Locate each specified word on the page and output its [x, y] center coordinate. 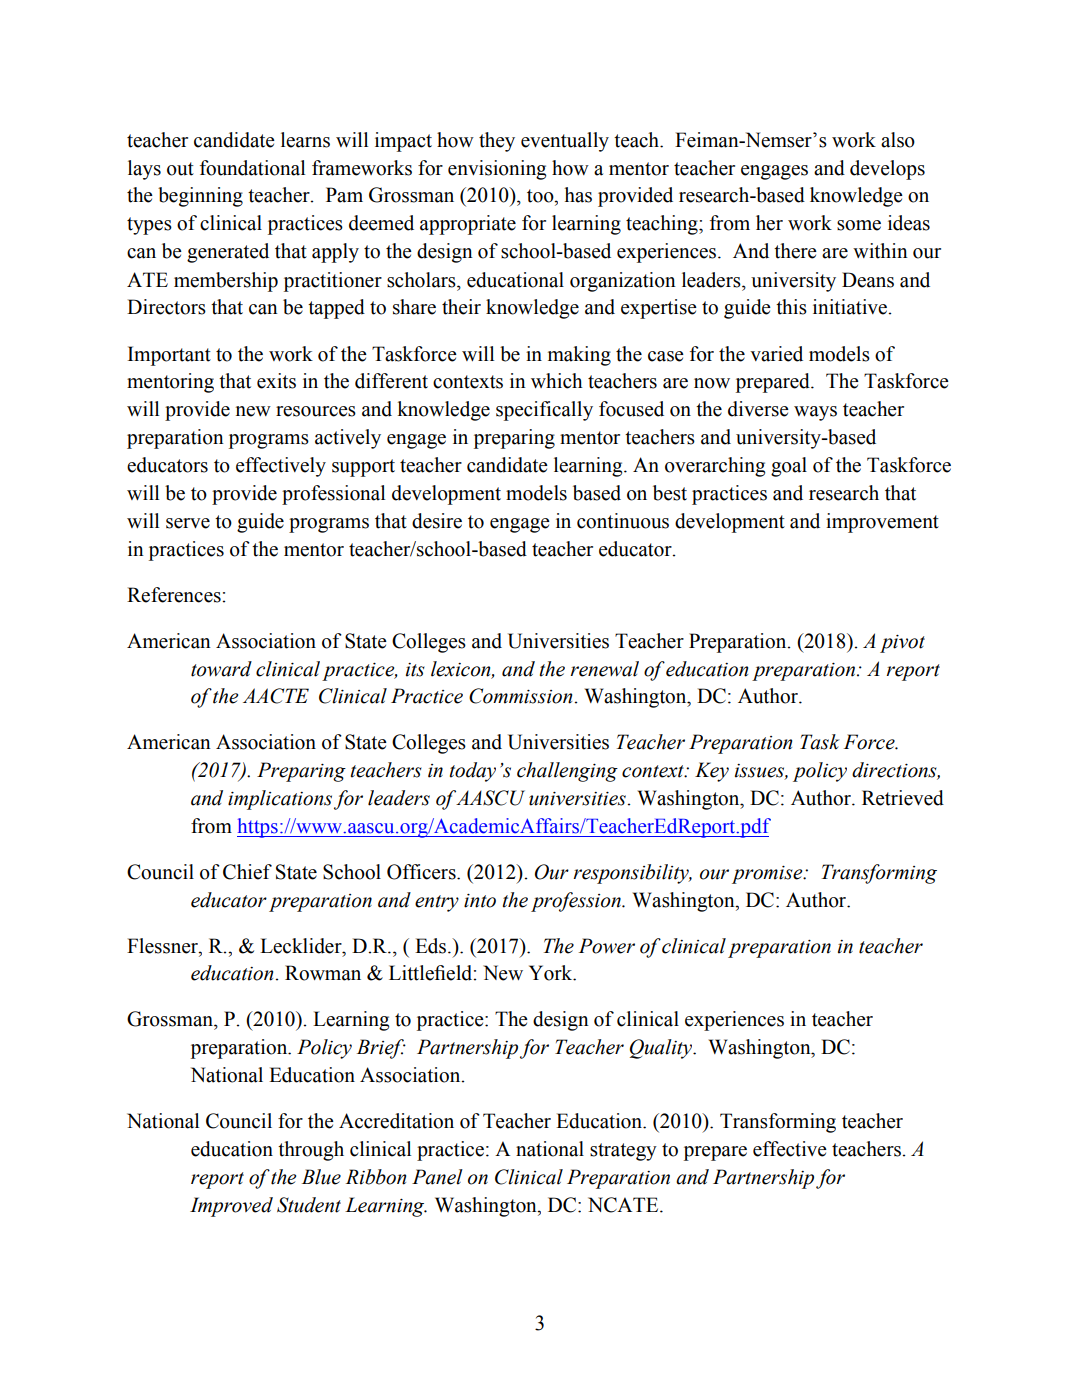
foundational [252, 168]
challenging [567, 772]
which [556, 381]
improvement [882, 523]
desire [437, 521]
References [175, 595]
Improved [231, 1207]
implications [280, 800]
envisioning [497, 170]
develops [887, 170]
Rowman [323, 973]
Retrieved [903, 798]
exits [276, 381]
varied [776, 354]
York [552, 973]
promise [768, 875]
